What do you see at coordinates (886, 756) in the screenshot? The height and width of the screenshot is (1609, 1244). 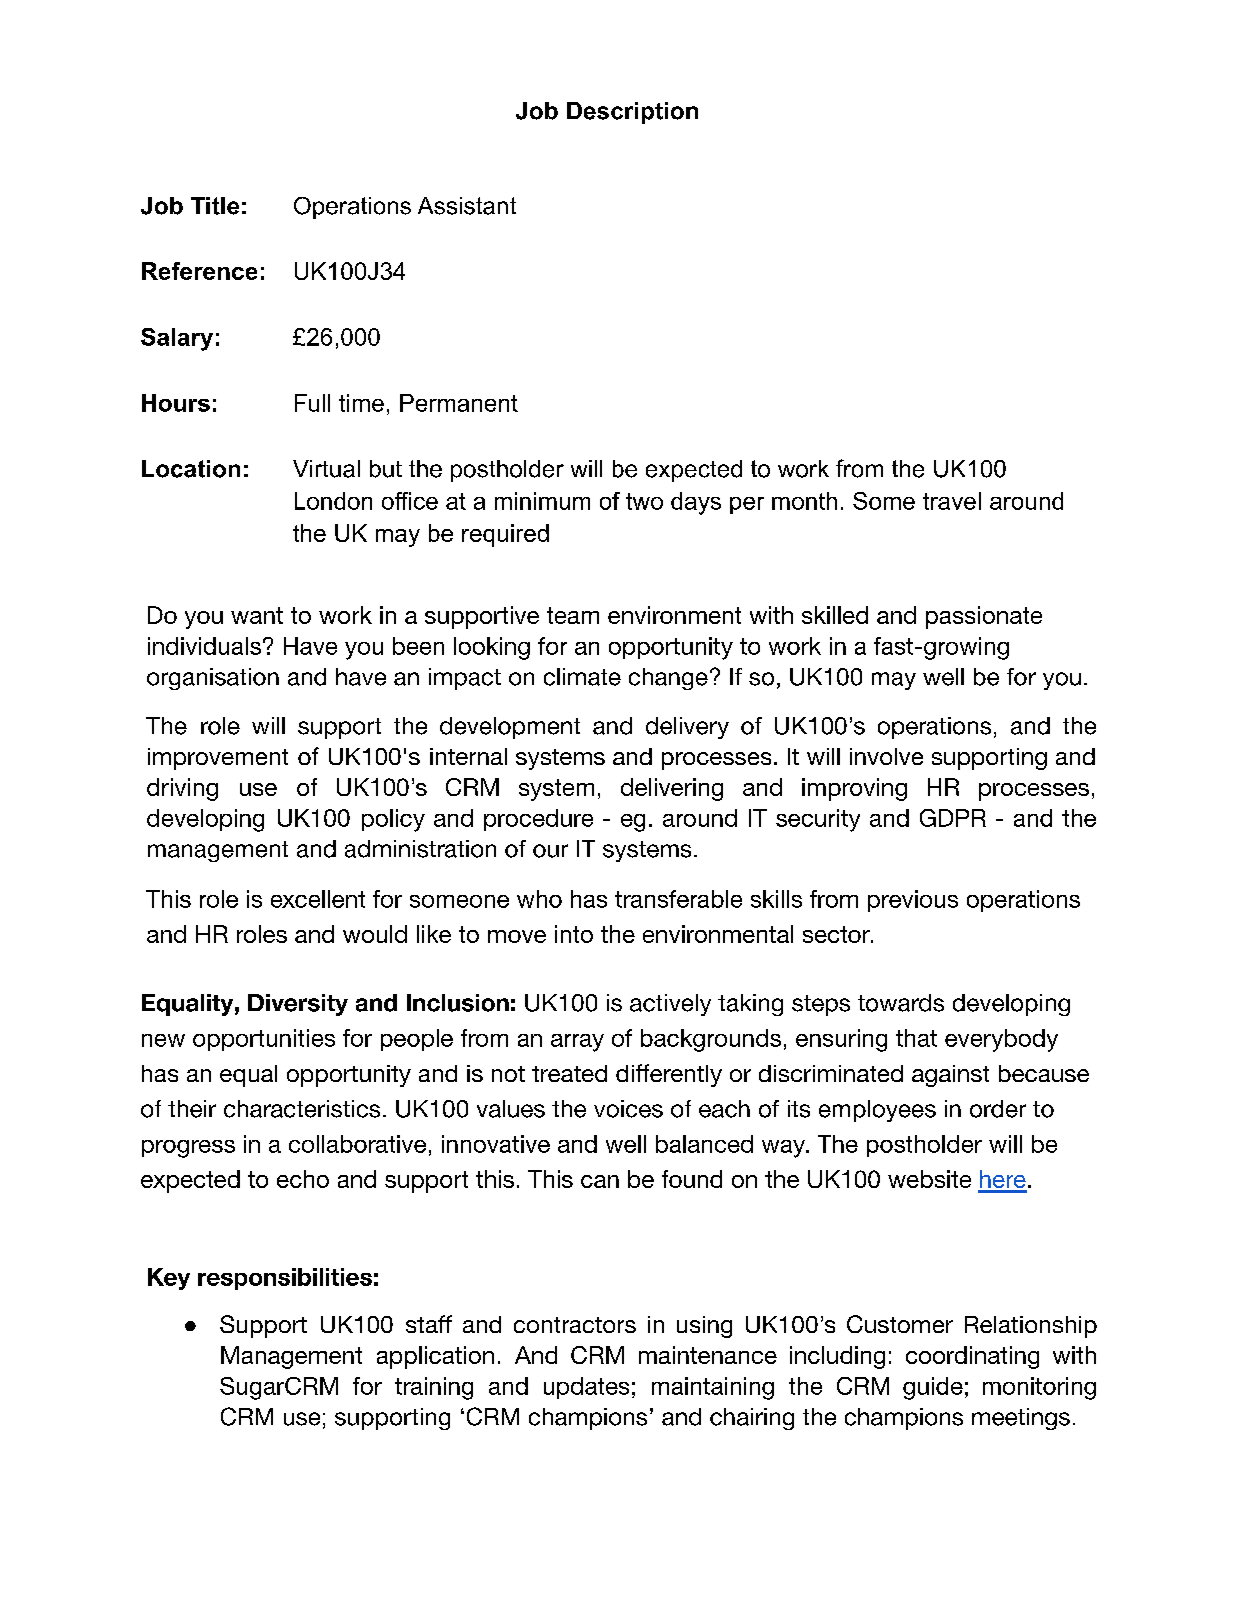 I see `involve` at bounding box center [886, 756].
